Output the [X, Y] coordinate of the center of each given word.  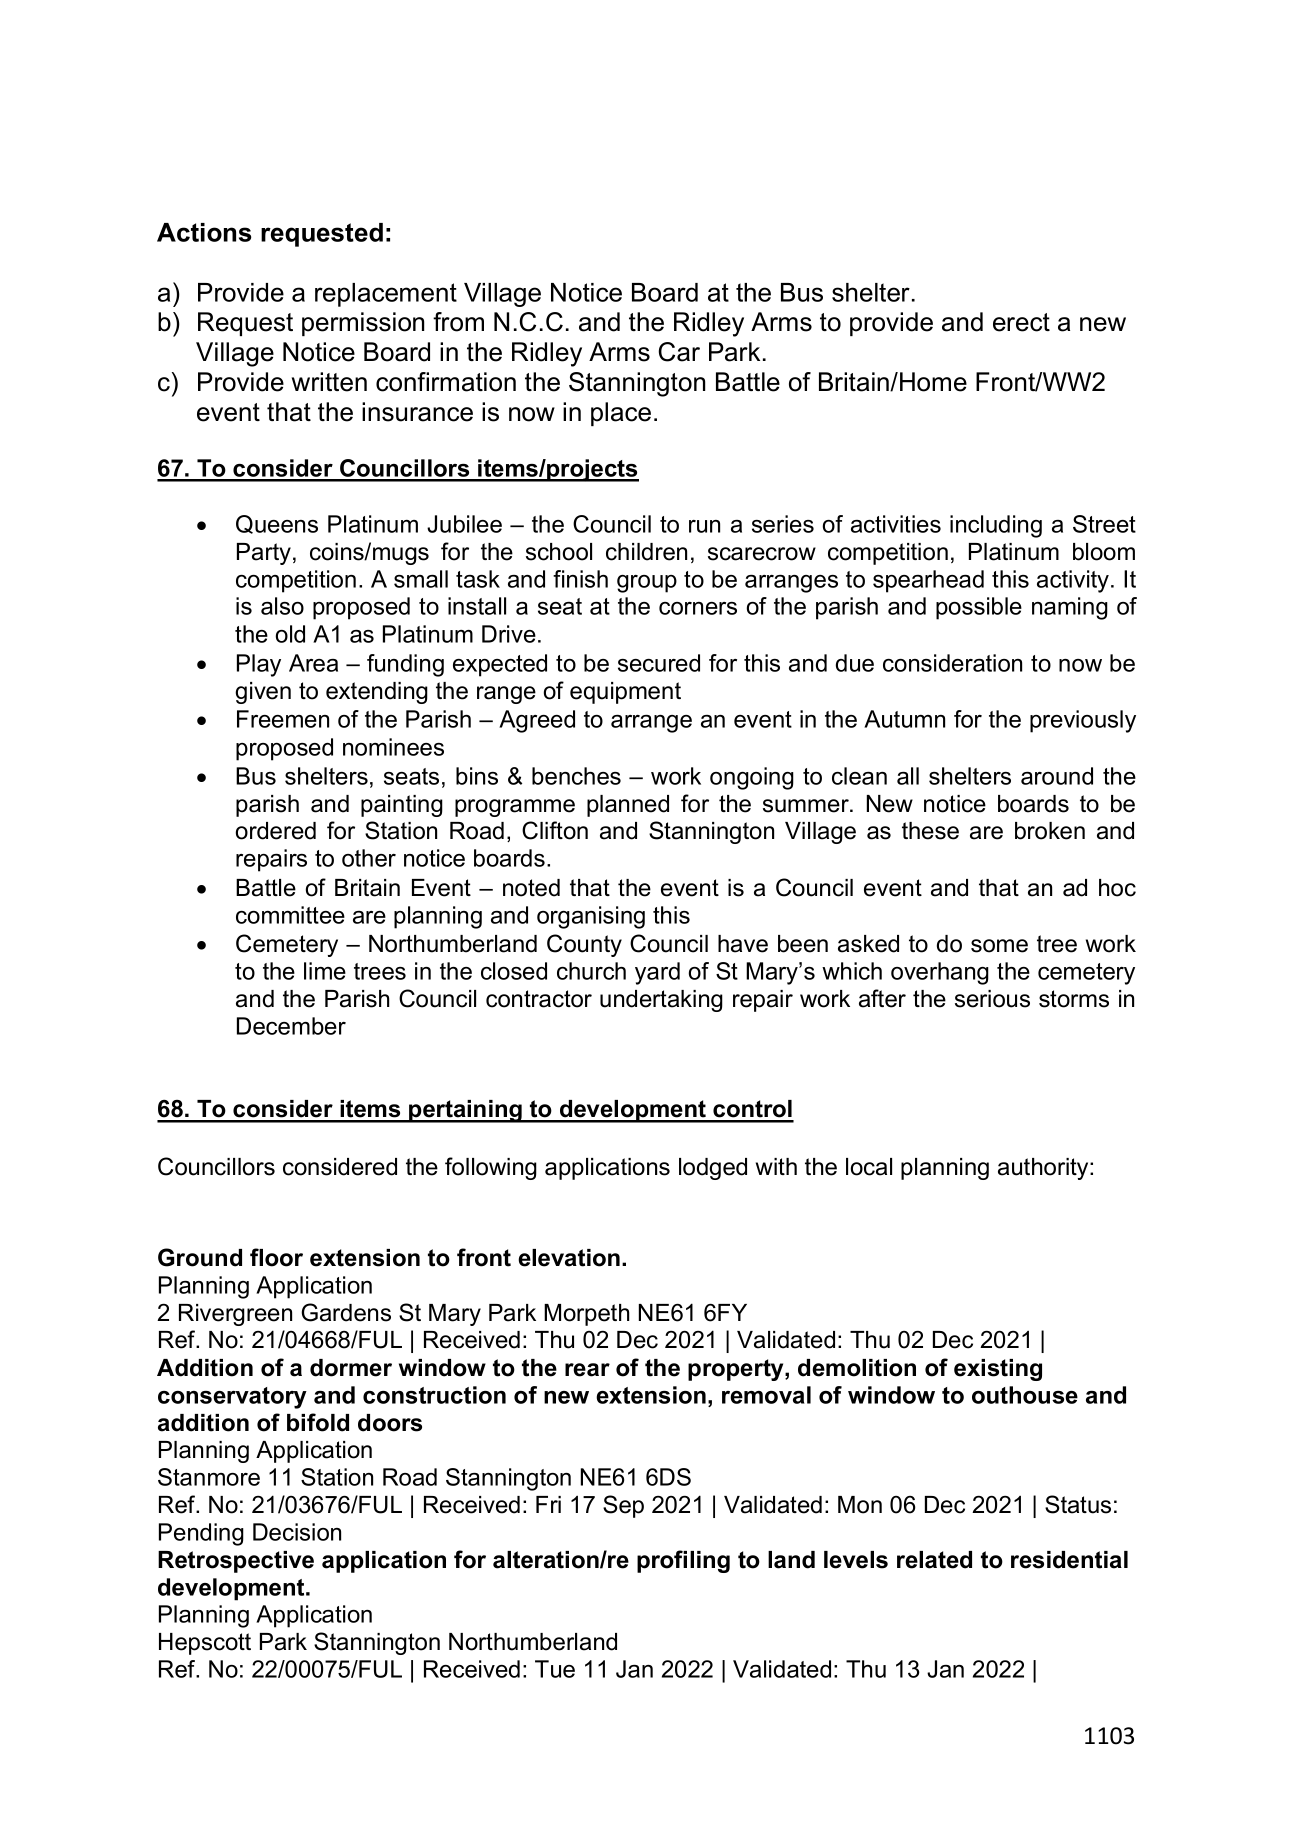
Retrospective [236, 1562]
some [999, 946]
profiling [683, 1561]
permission [363, 324]
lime [325, 971]
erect [1021, 322]
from [458, 322]
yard [657, 973]
